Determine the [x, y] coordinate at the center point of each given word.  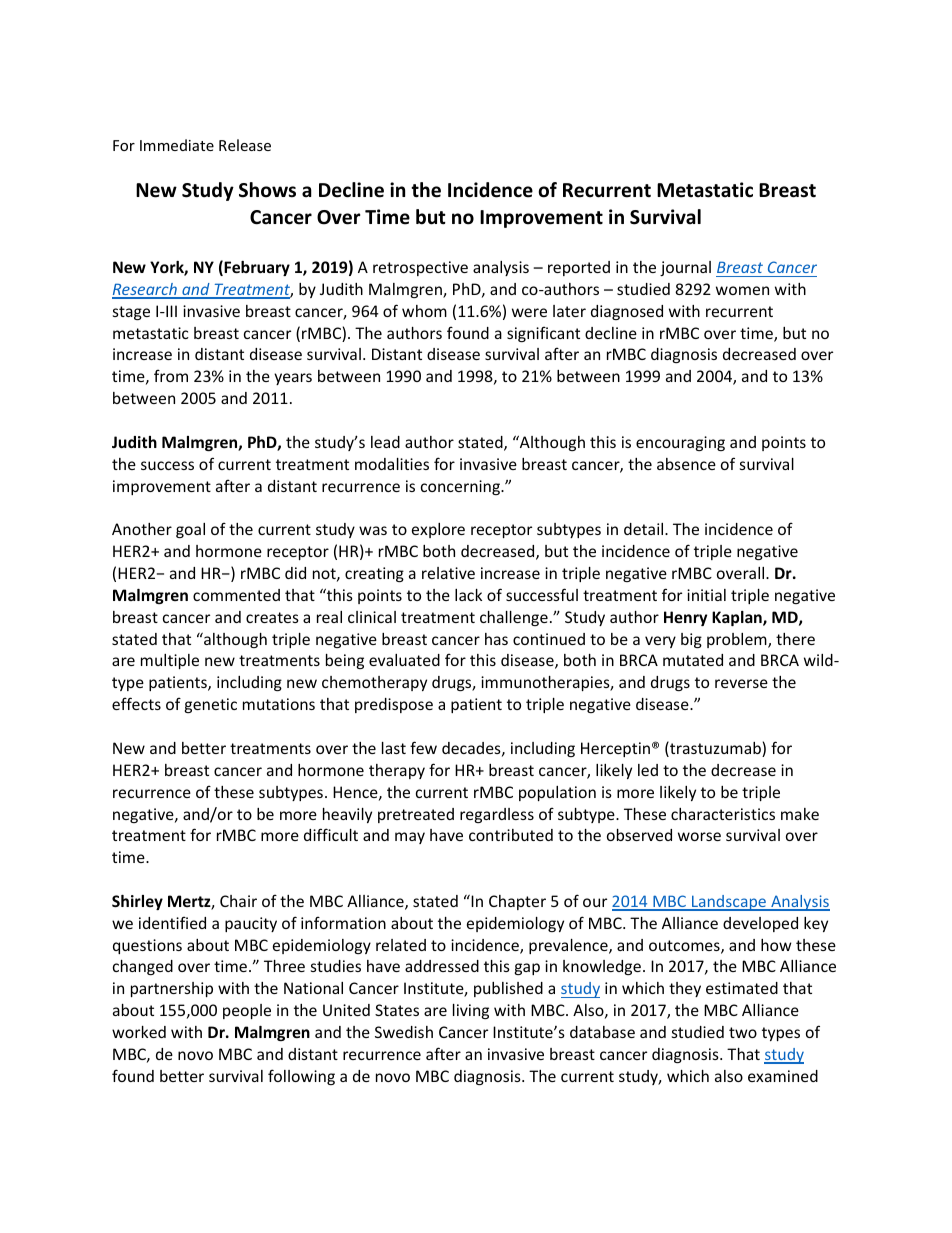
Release [245, 145]
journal [685, 268]
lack [468, 595]
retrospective [420, 268]
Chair [238, 901]
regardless [497, 815]
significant [543, 334]
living [471, 1011]
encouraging [680, 443]
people [247, 1011]
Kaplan [738, 618]
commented [236, 595]
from [171, 375]
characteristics [723, 814]
